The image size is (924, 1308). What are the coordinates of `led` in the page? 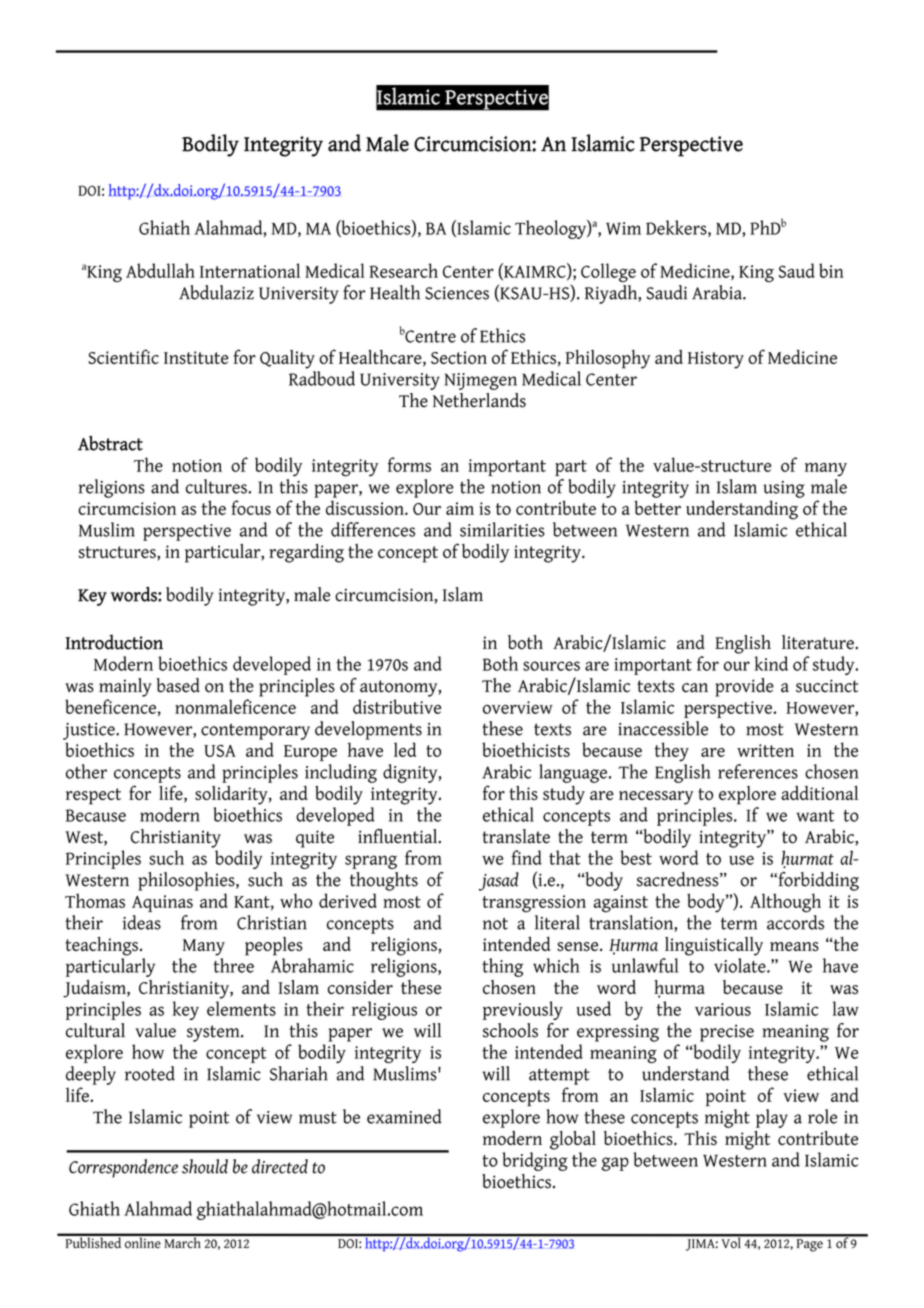 It's located at (405, 749).
